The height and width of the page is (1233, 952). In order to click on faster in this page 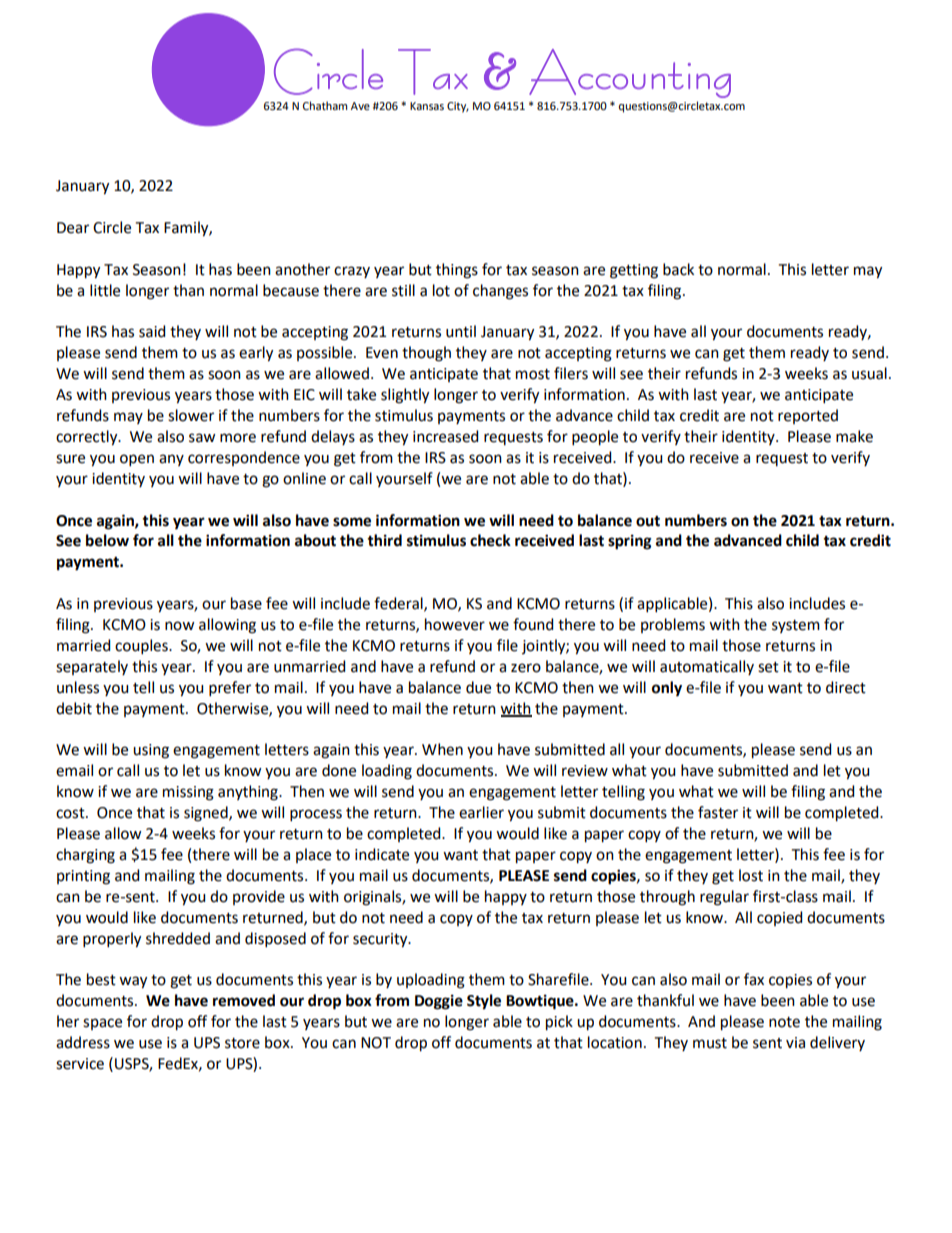, I will do `click(718, 812)`.
